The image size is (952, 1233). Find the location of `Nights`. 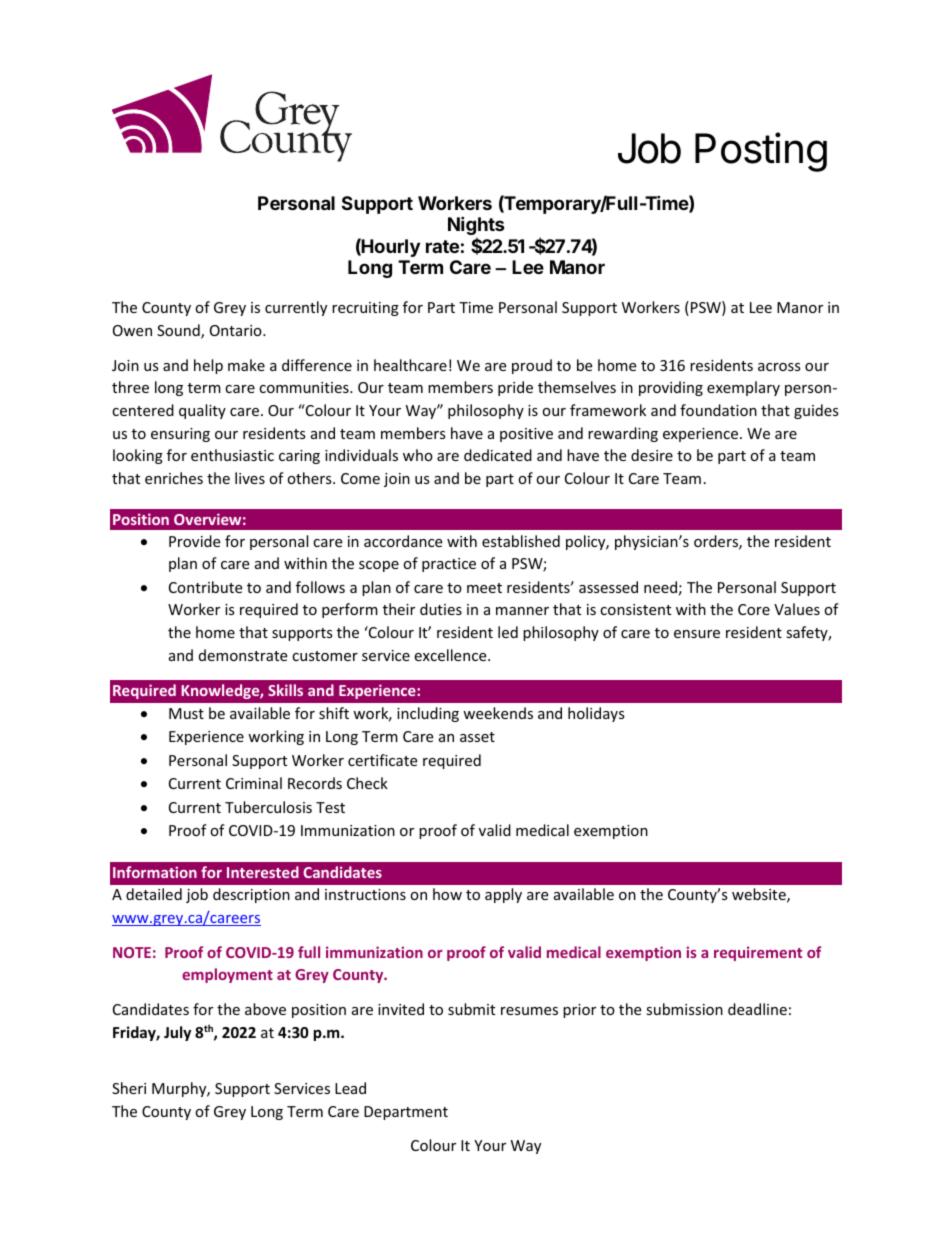

Nights is located at coordinates (476, 227).
